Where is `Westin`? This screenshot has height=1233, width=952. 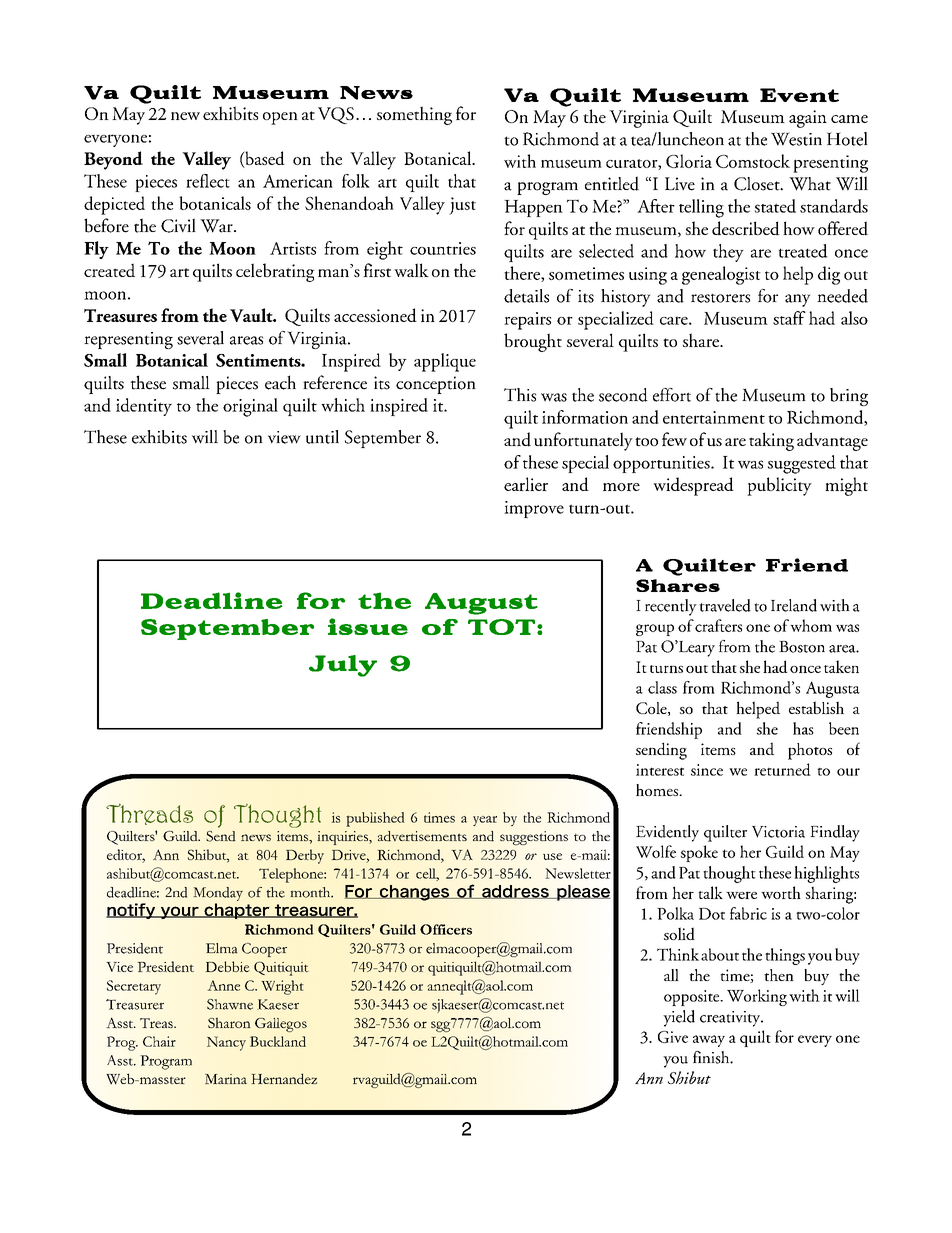
Westin is located at coordinates (796, 139).
